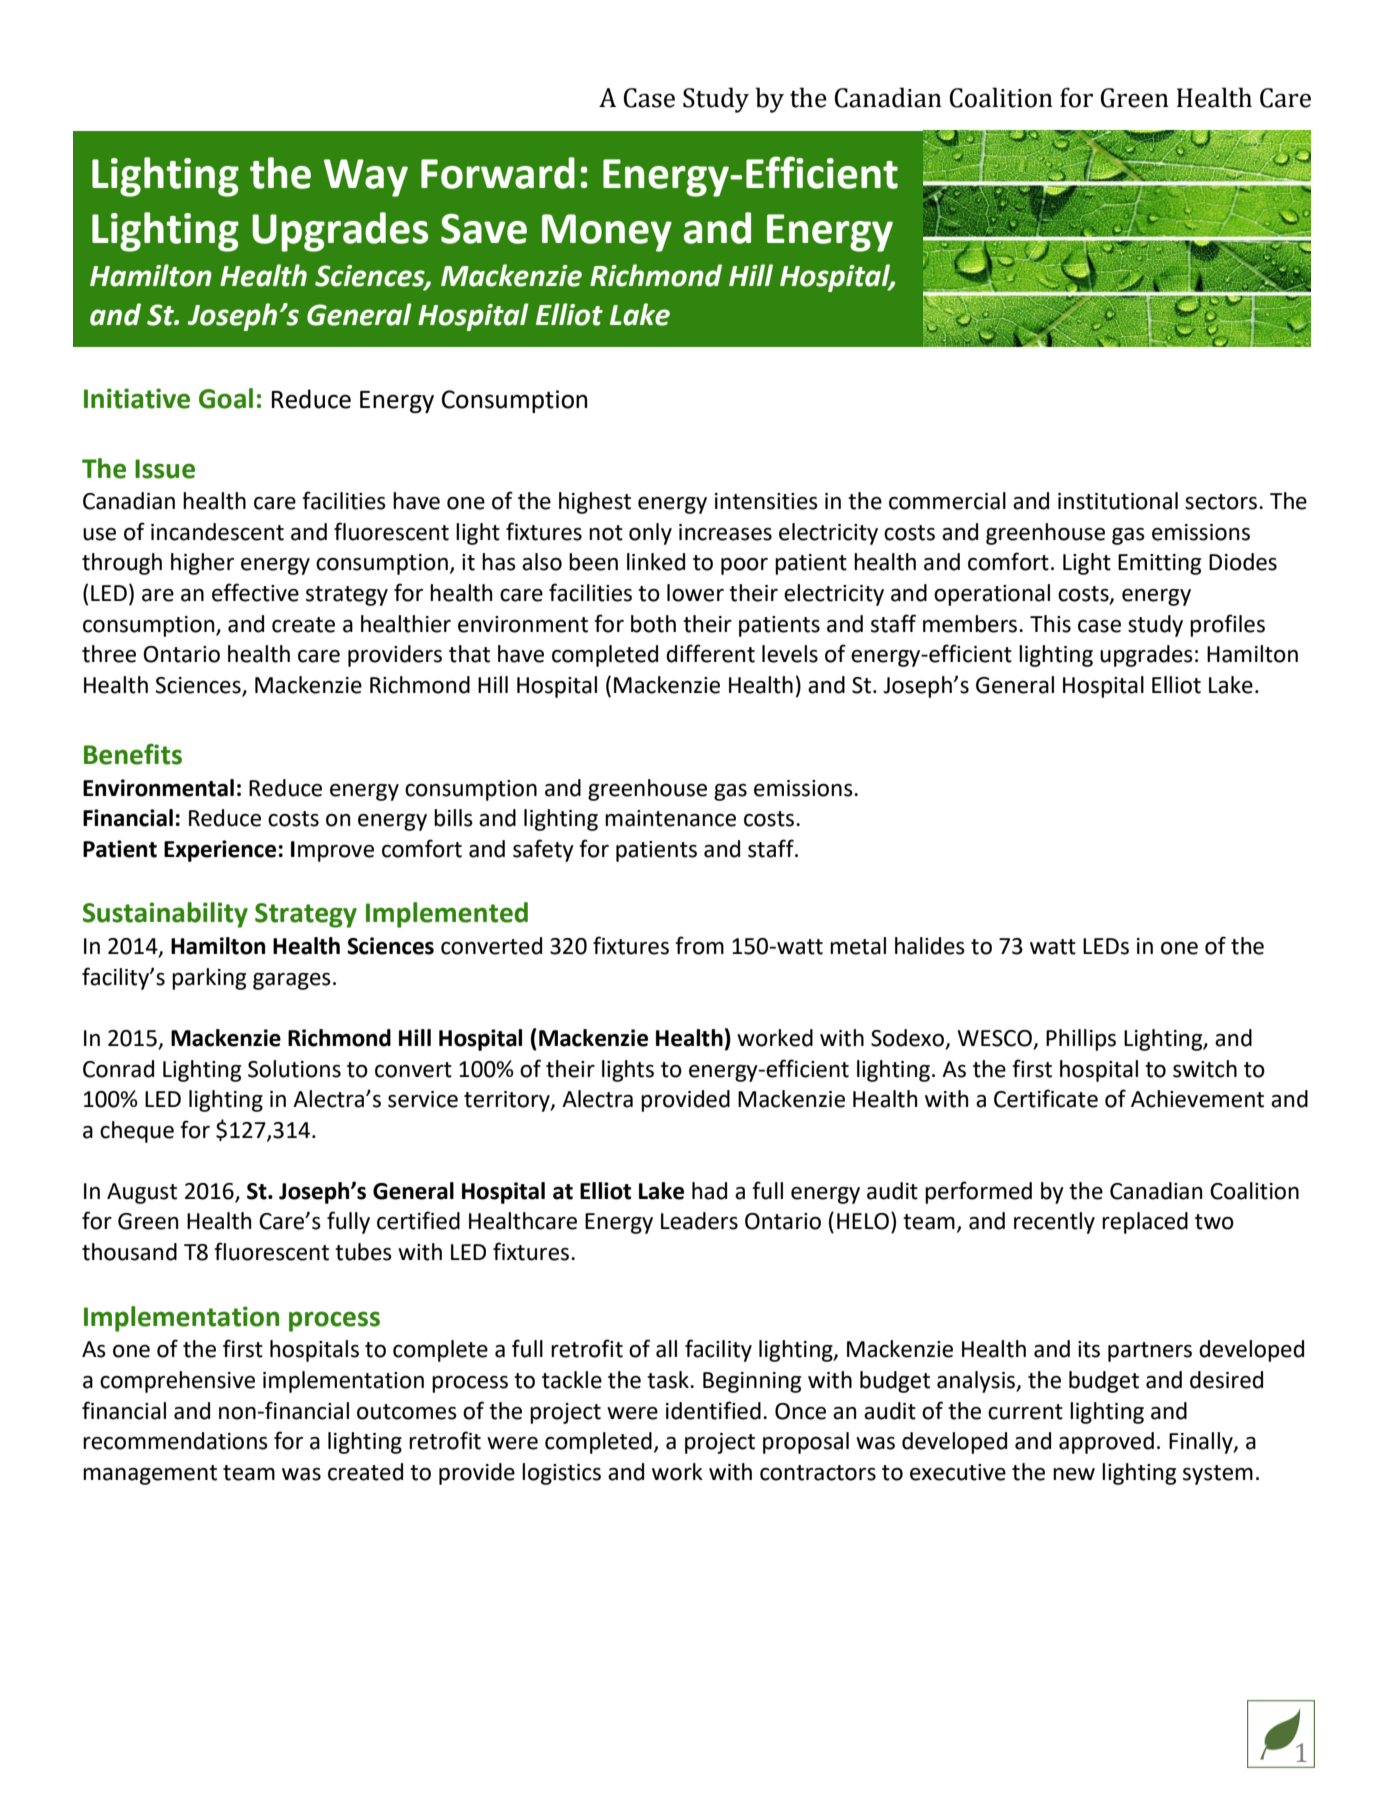 The image size is (1394, 1804). What do you see at coordinates (220, 851) in the screenshot?
I see `Experience` at bounding box center [220, 851].
